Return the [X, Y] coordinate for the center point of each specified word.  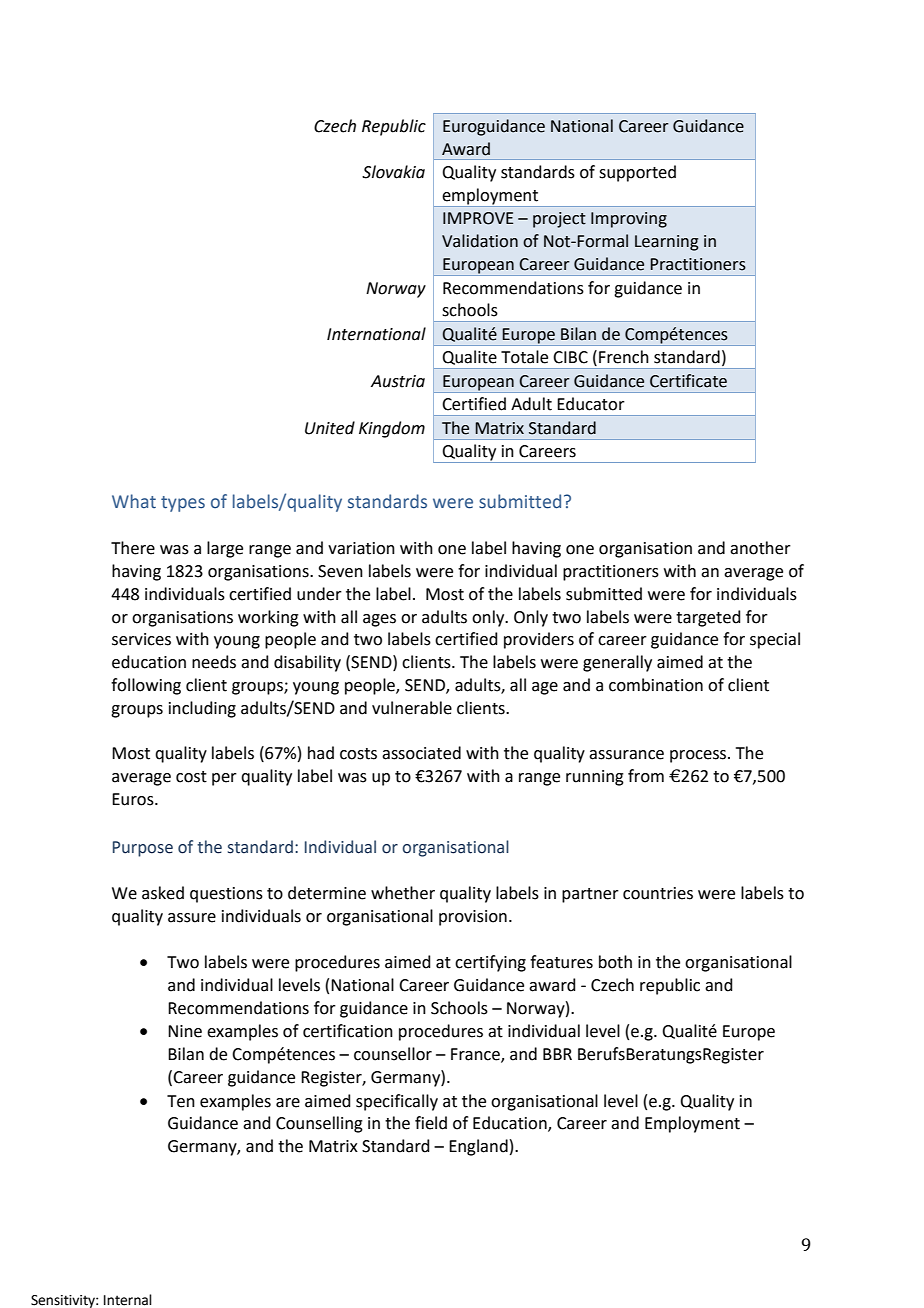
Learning [667, 243]
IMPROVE [478, 218]
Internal [128, 1300]
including [202, 709]
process [699, 756]
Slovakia [393, 172]
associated [421, 753]
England [478, 1147]
